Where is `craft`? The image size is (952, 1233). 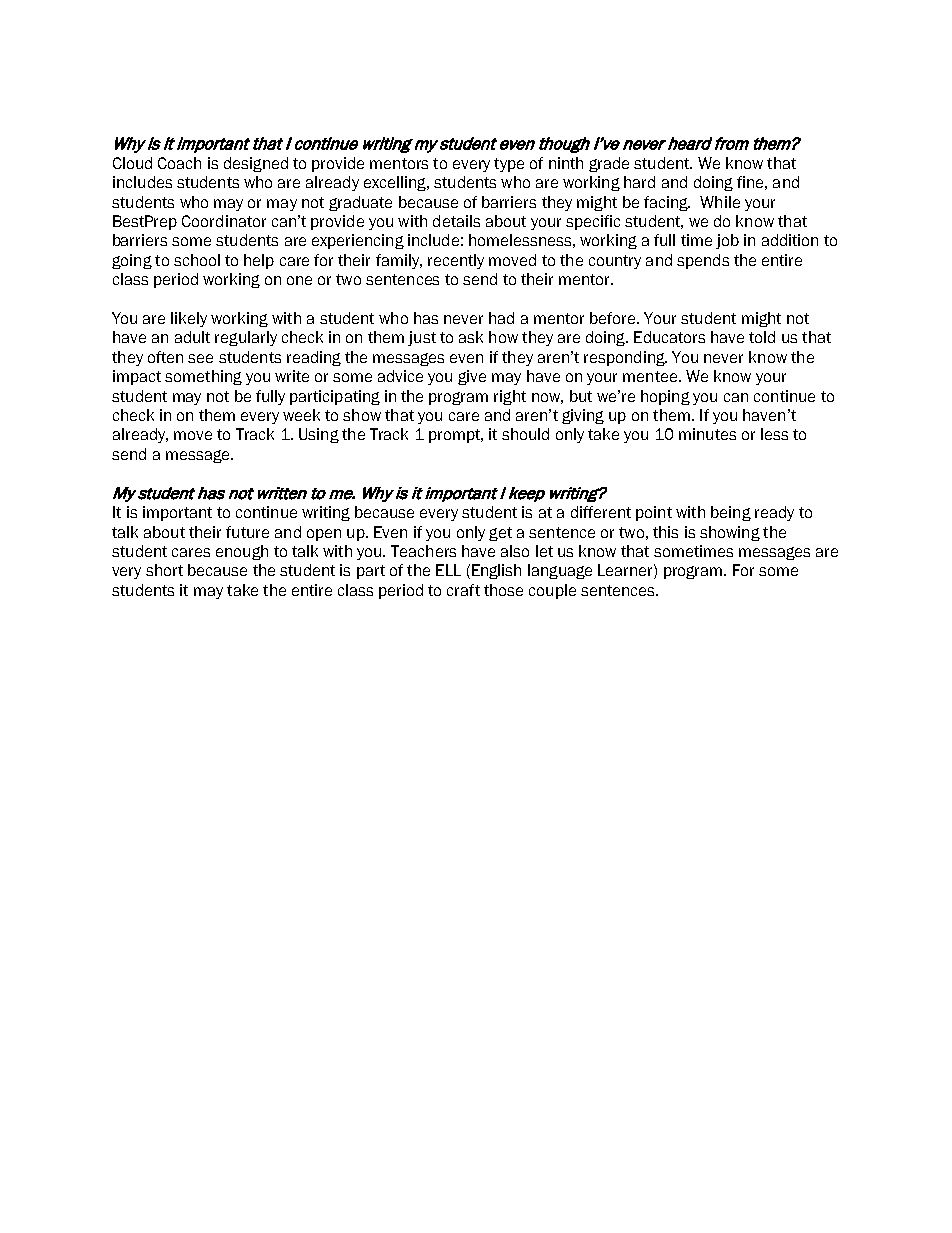
craft is located at coordinates (463, 590).
